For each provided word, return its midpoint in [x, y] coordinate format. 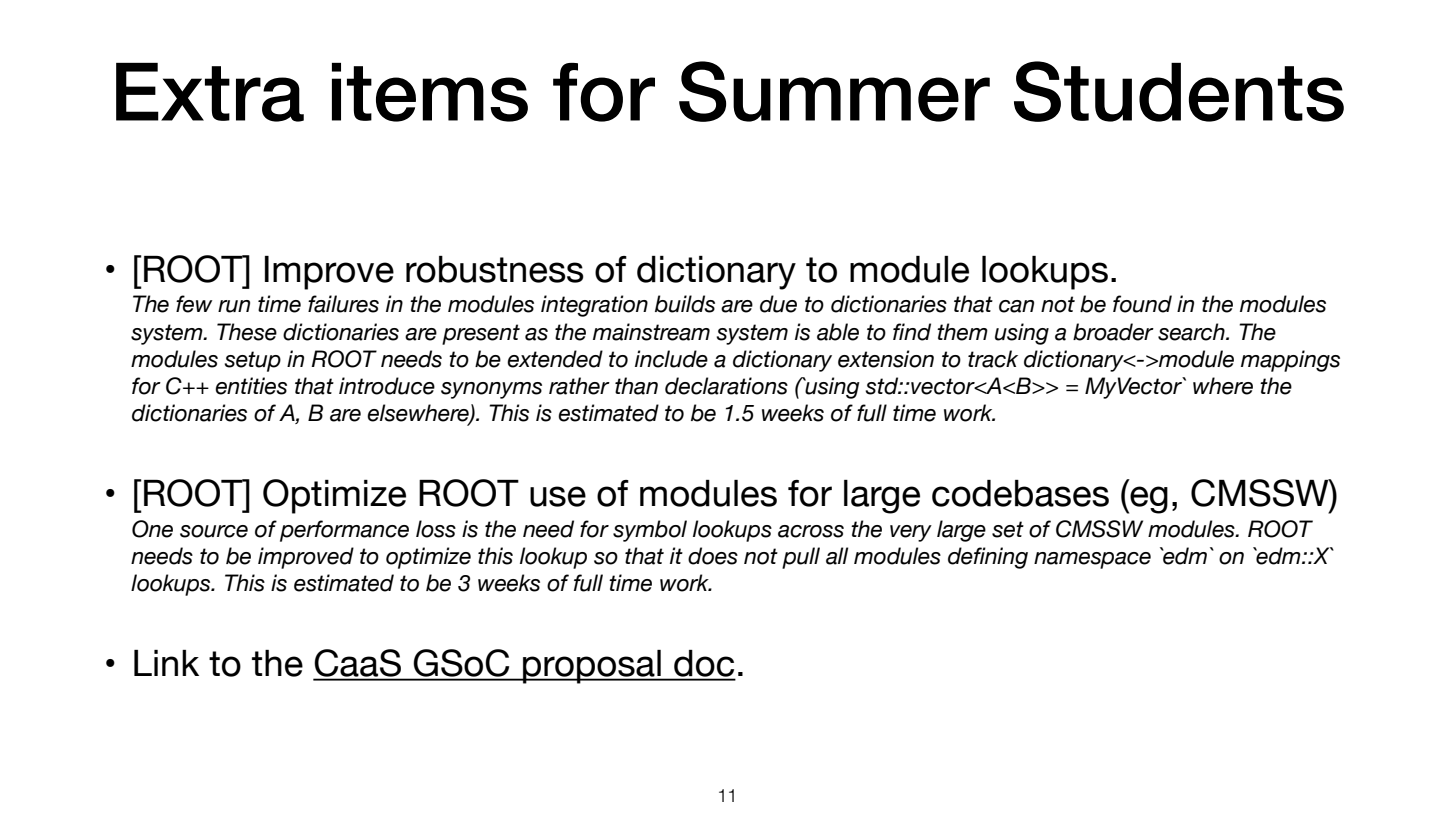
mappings [1290, 361]
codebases [1020, 493]
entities [251, 386]
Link [166, 663]
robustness [495, 269]
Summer [834, 91]
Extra [210, 92]
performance [344, 531]
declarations [726, 386]
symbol [650, 531]
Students [1179, 91]
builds [685, 304]
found [1142, 304]
